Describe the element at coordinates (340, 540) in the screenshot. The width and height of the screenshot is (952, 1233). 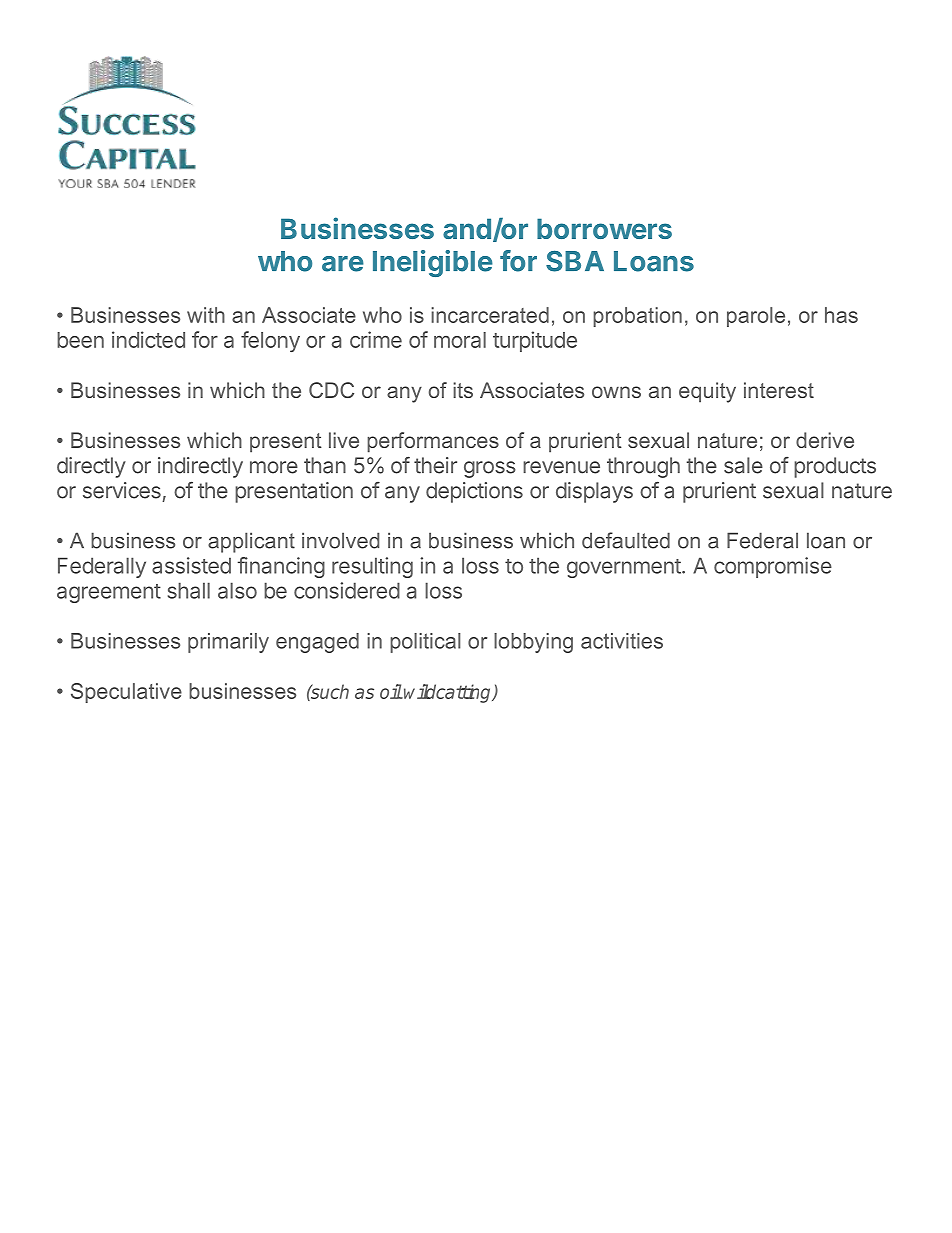
I see `involved` at that location.
